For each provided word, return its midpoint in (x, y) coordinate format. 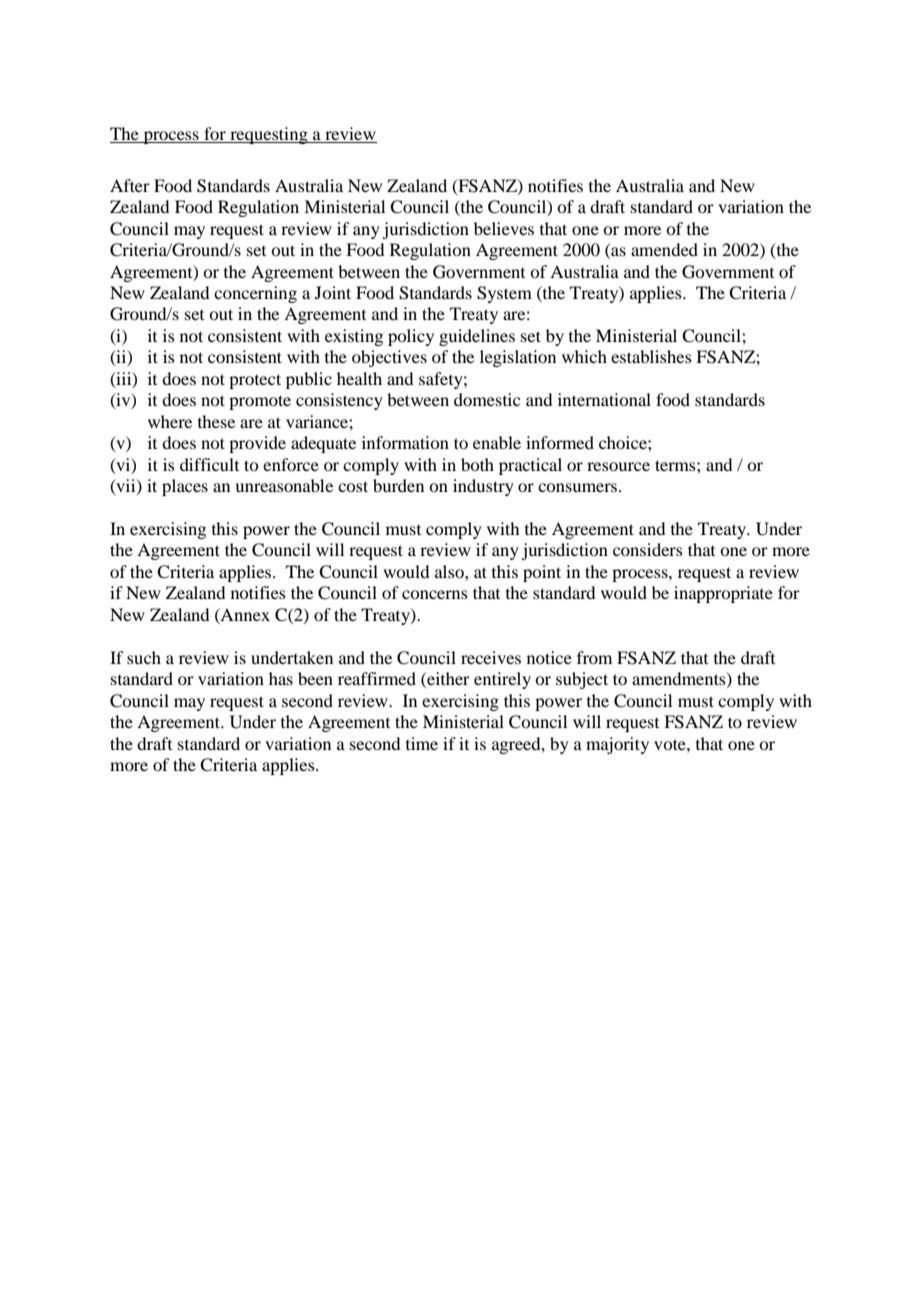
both (477, 464)
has (281, 678)
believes (504, 228)
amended (664, 249)
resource (618, 466)
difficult (209, 464)
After (130, 185)
